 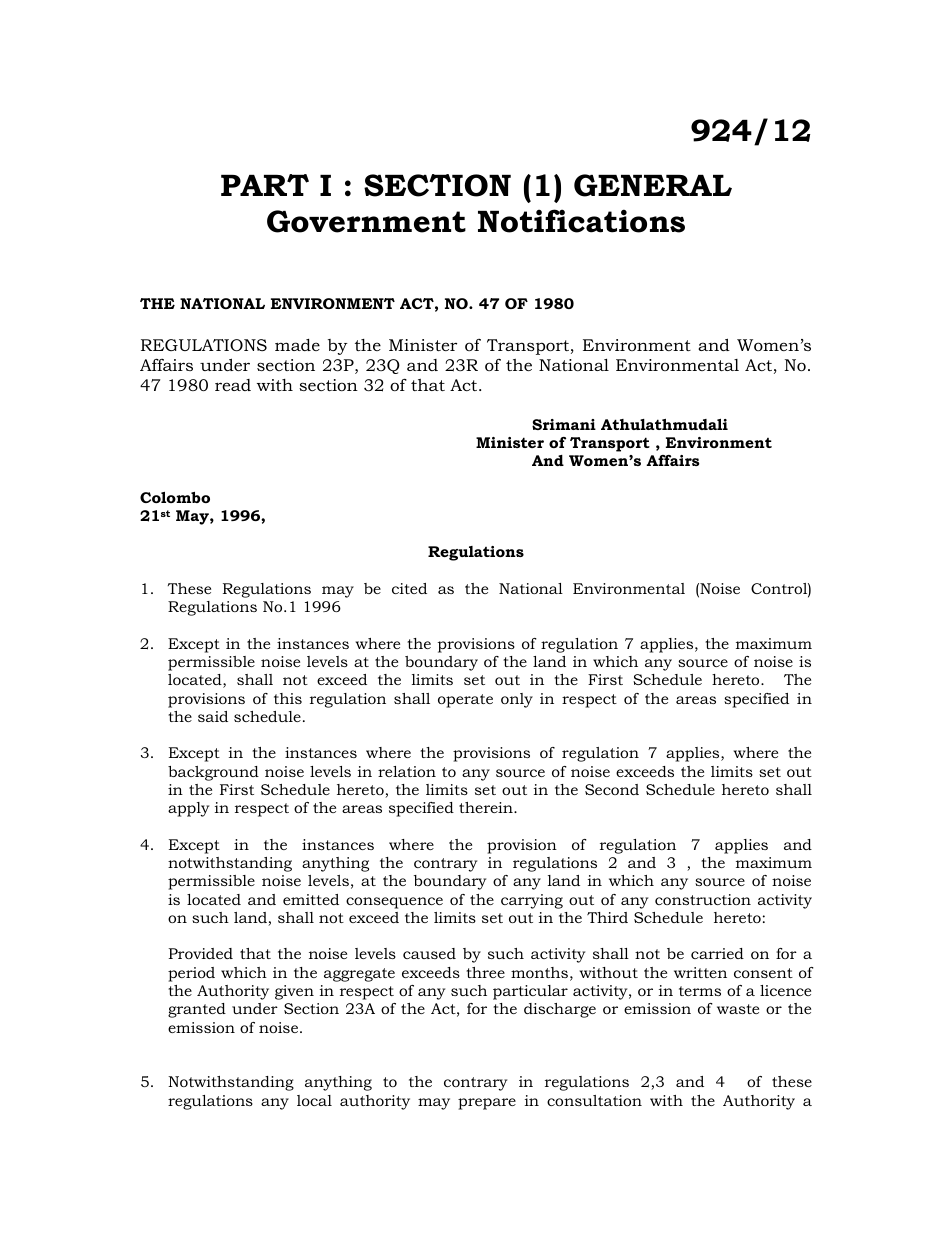 What do you see at coordinates (311, 899) in the screenshot?
I see `emitted` at bounding box center [311, 899].
